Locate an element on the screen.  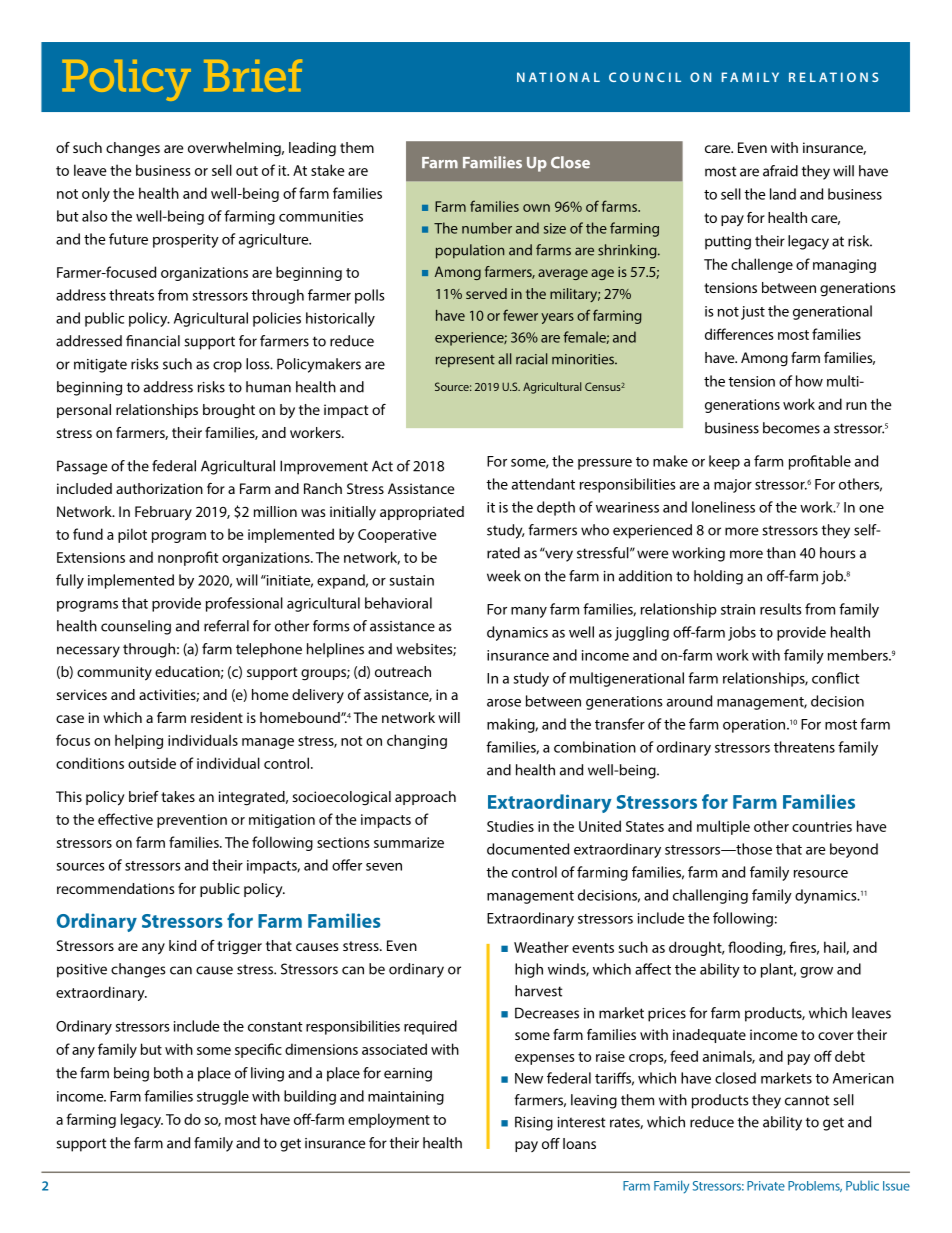
struggle is located at coordinates (223, 1097).
